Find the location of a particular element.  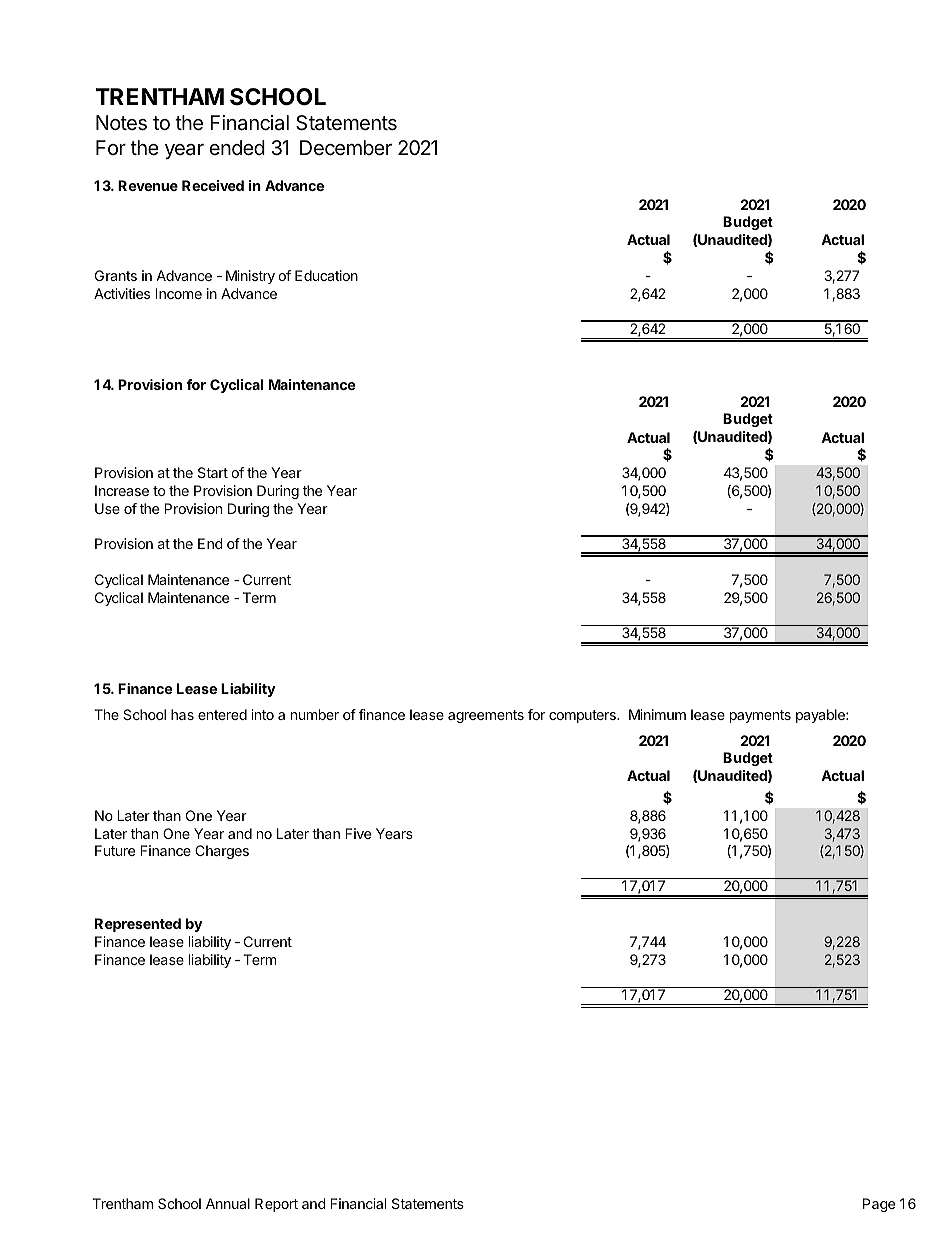

payments is located at coordinates (760, 716).
